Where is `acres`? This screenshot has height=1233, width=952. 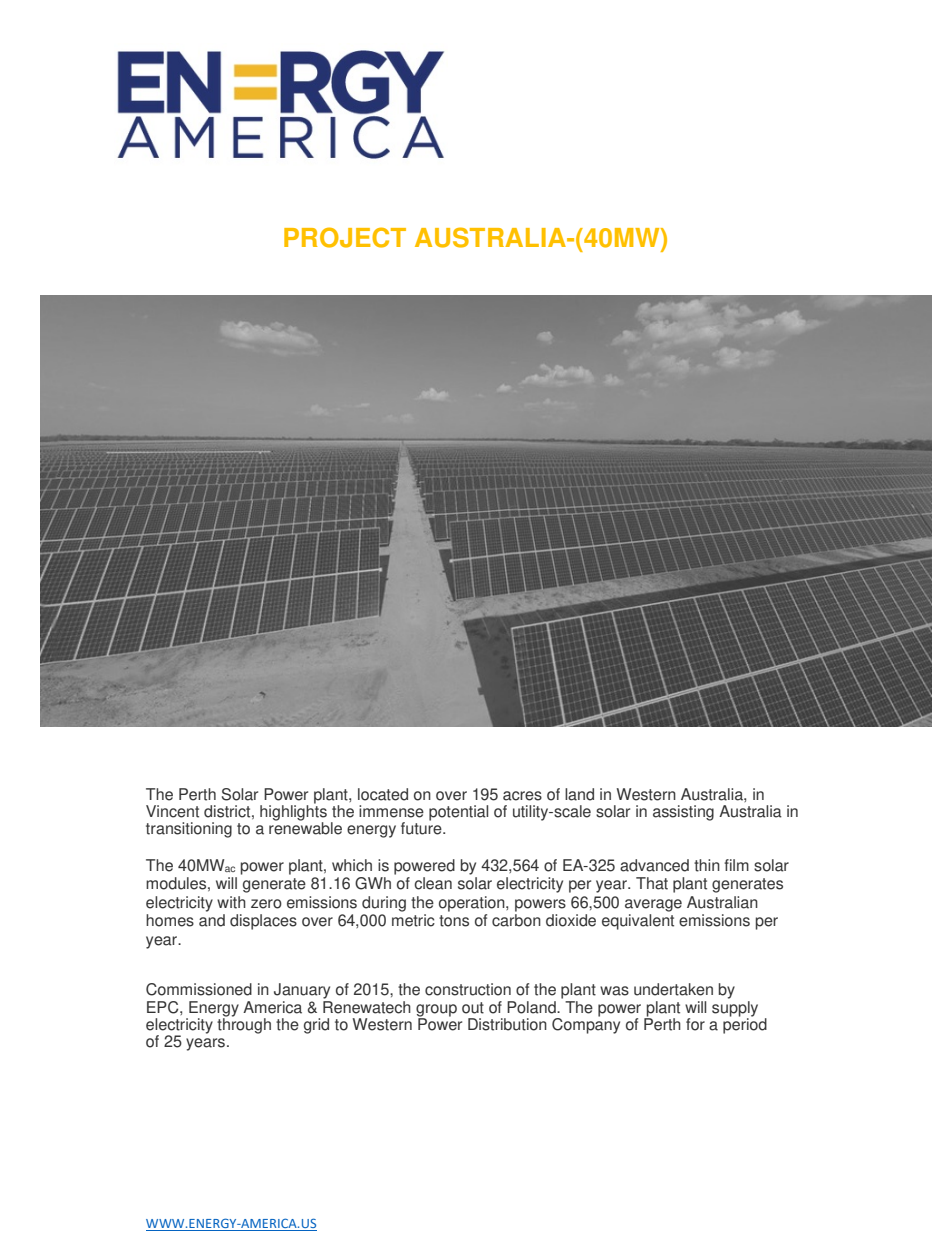
acres is located at coordinates (522, 796).
